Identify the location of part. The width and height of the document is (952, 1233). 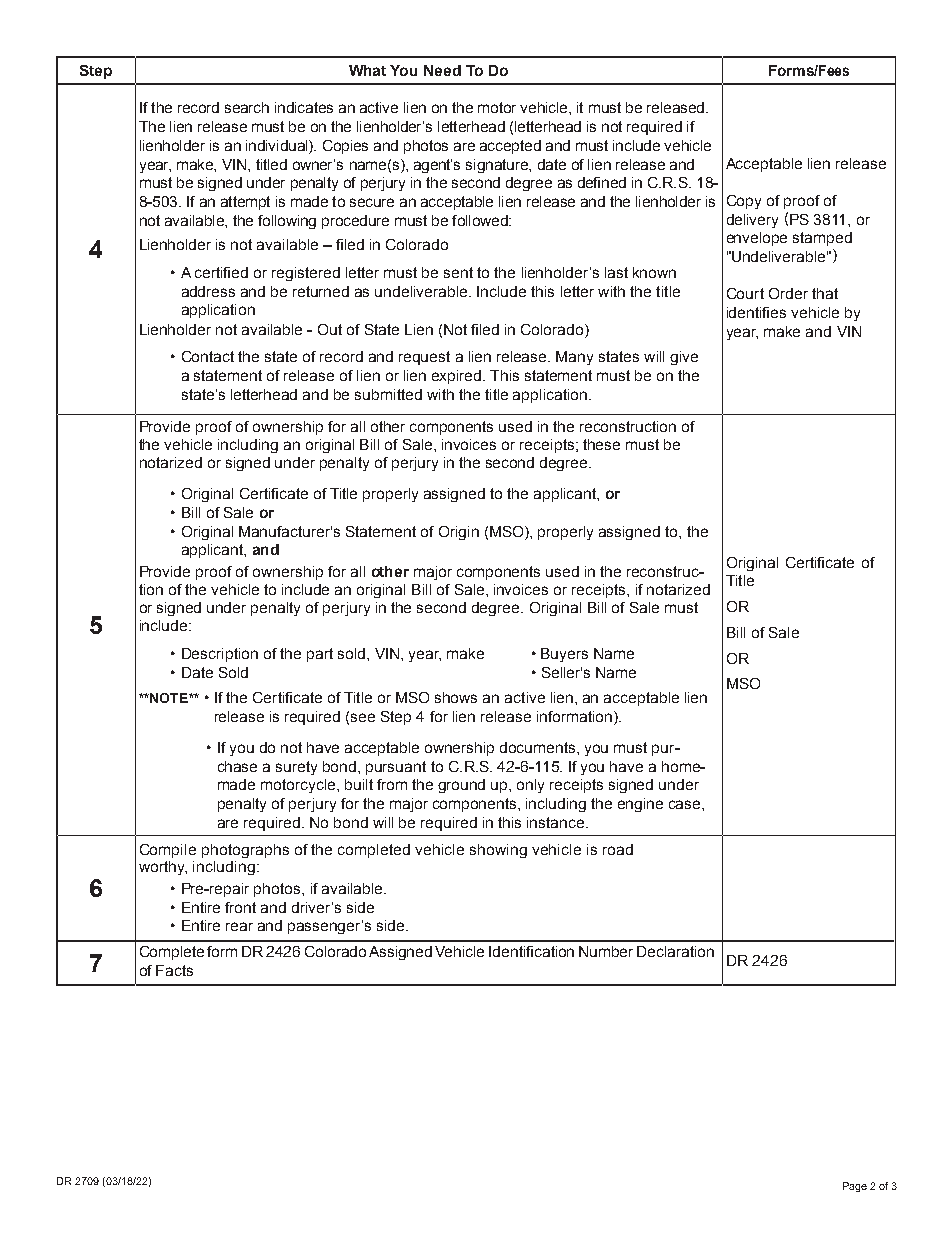
(320, 655).
